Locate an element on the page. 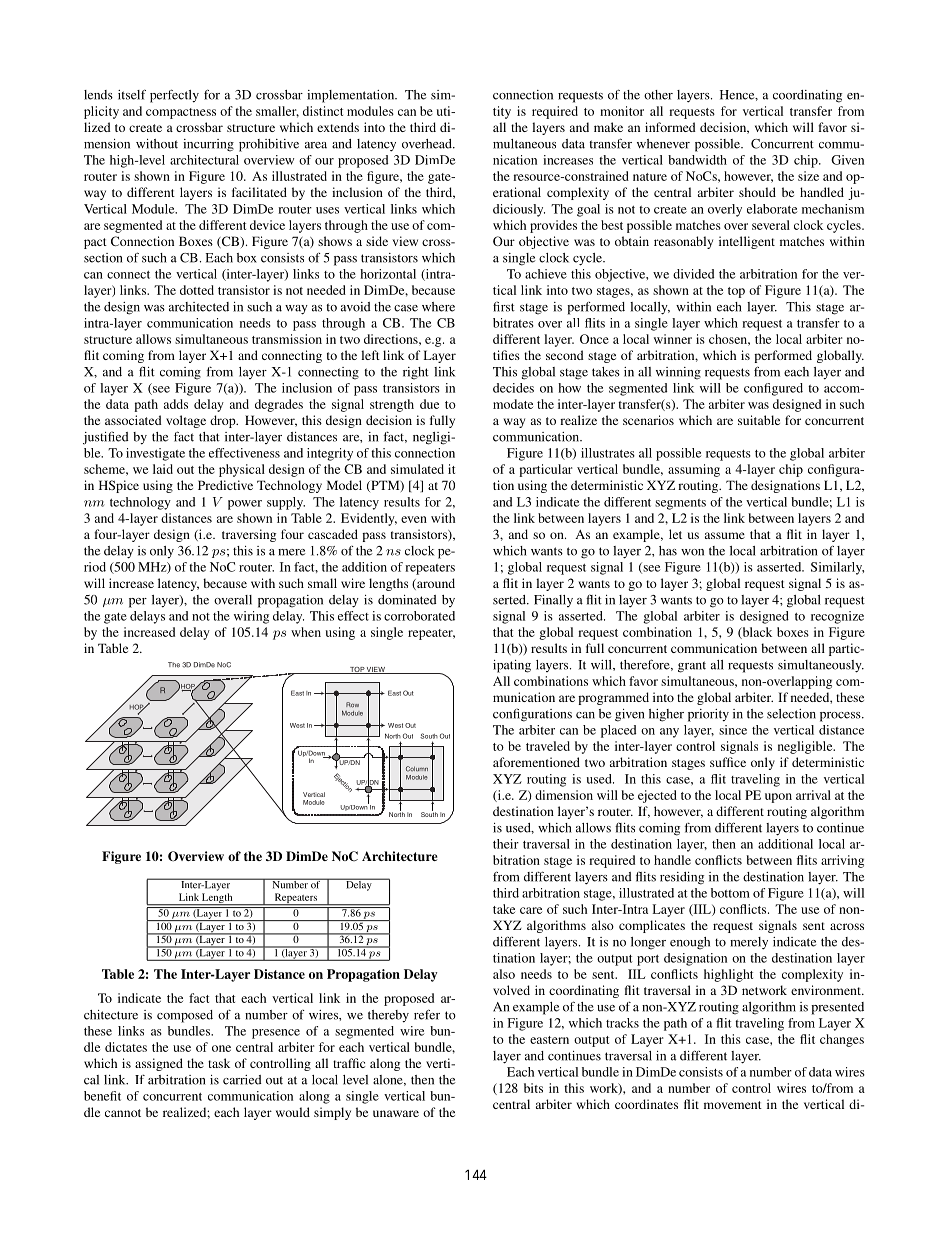 The height and width of the image is (1233, 952). assuming is located at coordinates (694, 470).
